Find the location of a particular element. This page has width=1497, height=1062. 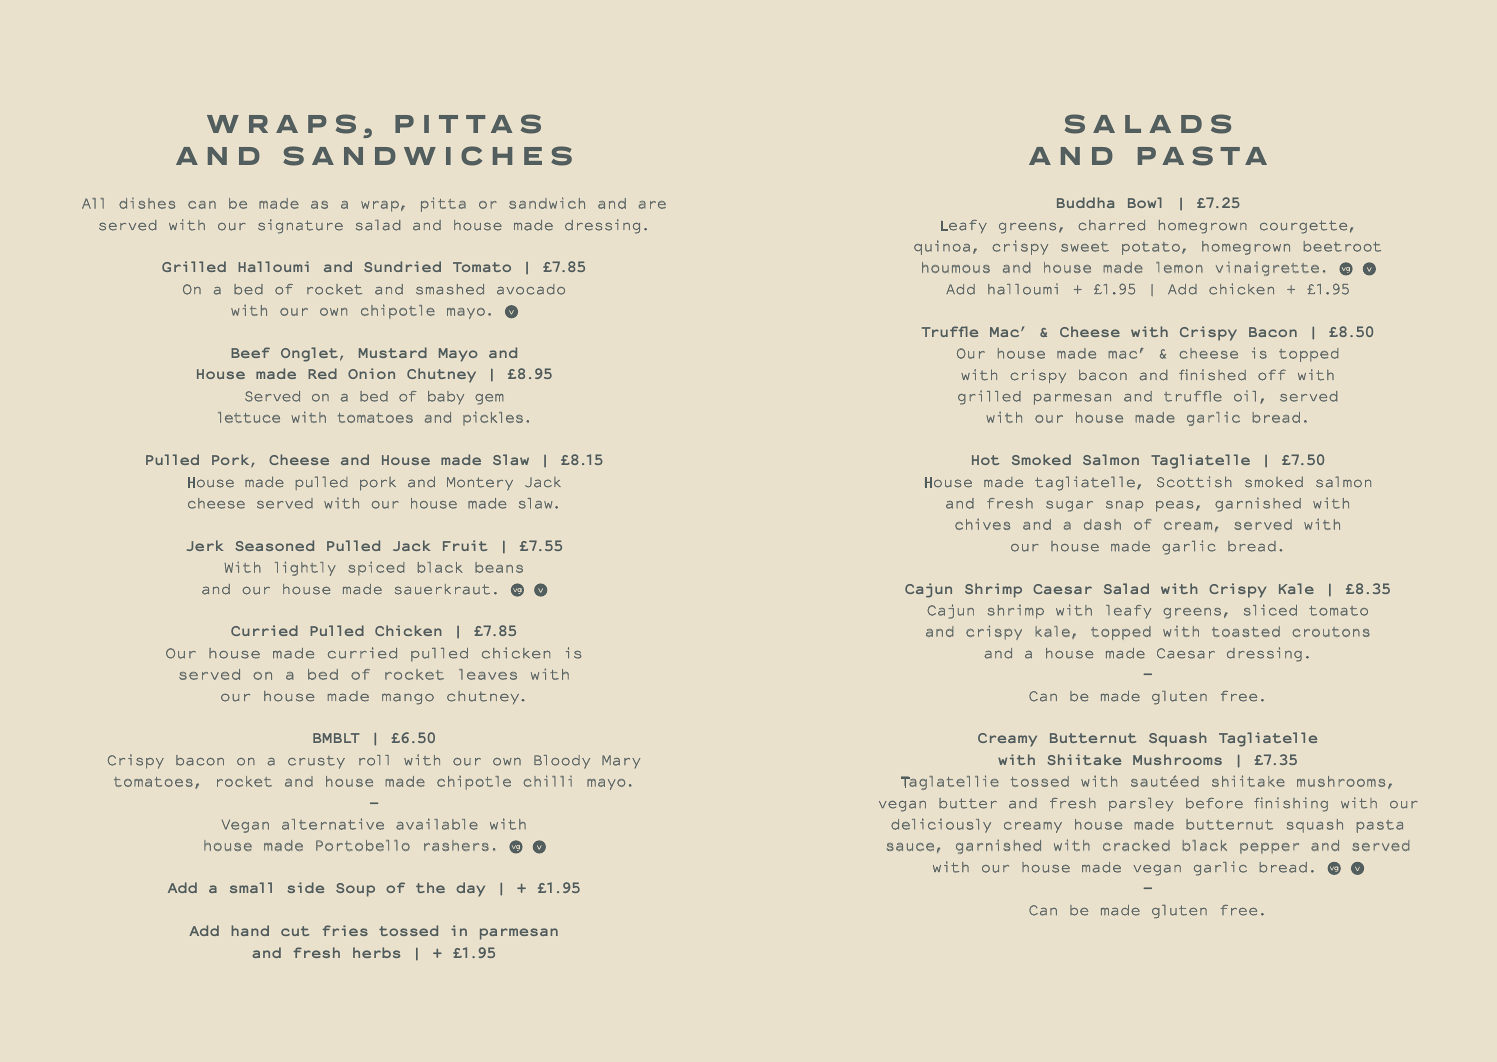

leaves is located at coordinates (488, 674).
